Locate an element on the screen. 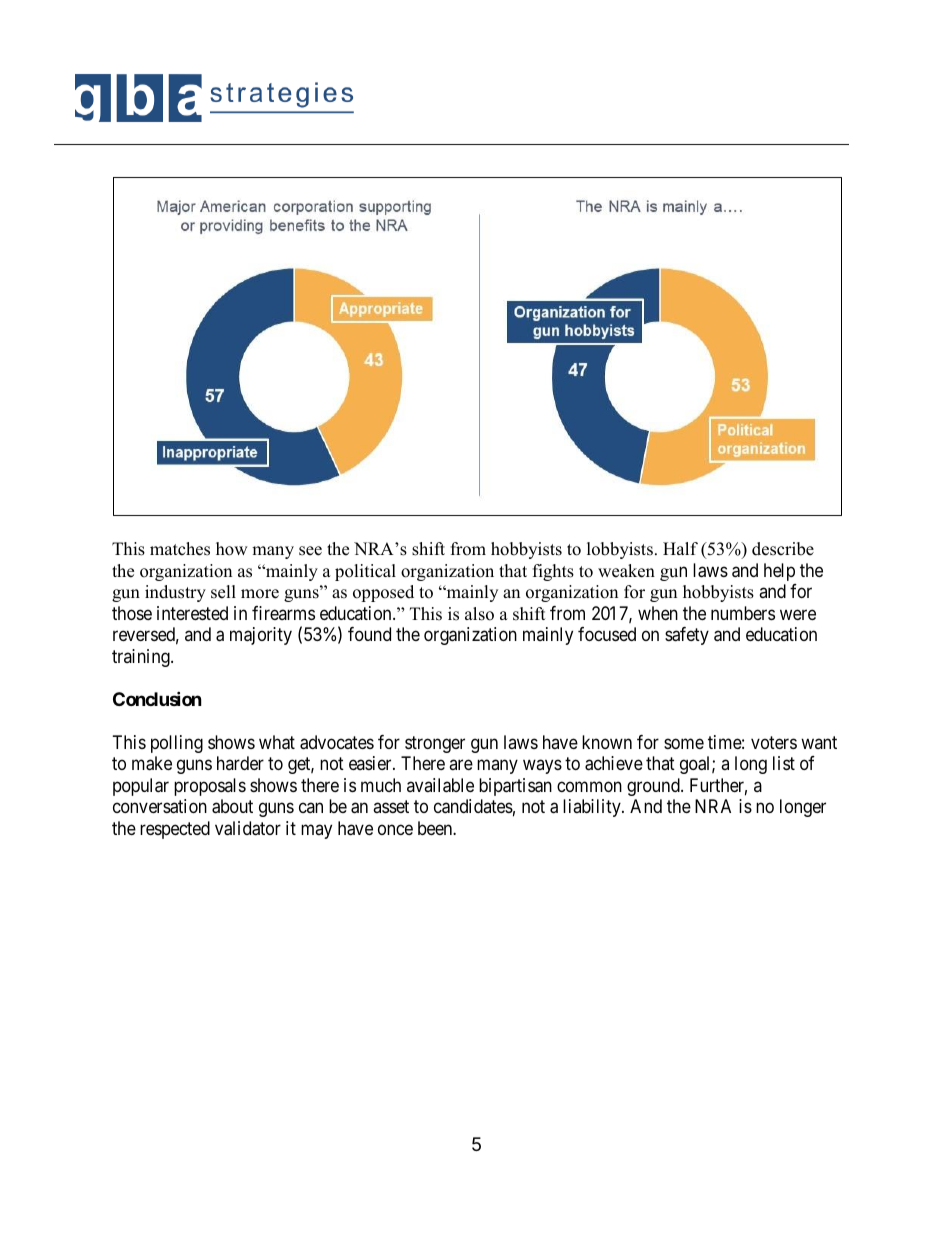  validator is located at coordinates (248, 828).
